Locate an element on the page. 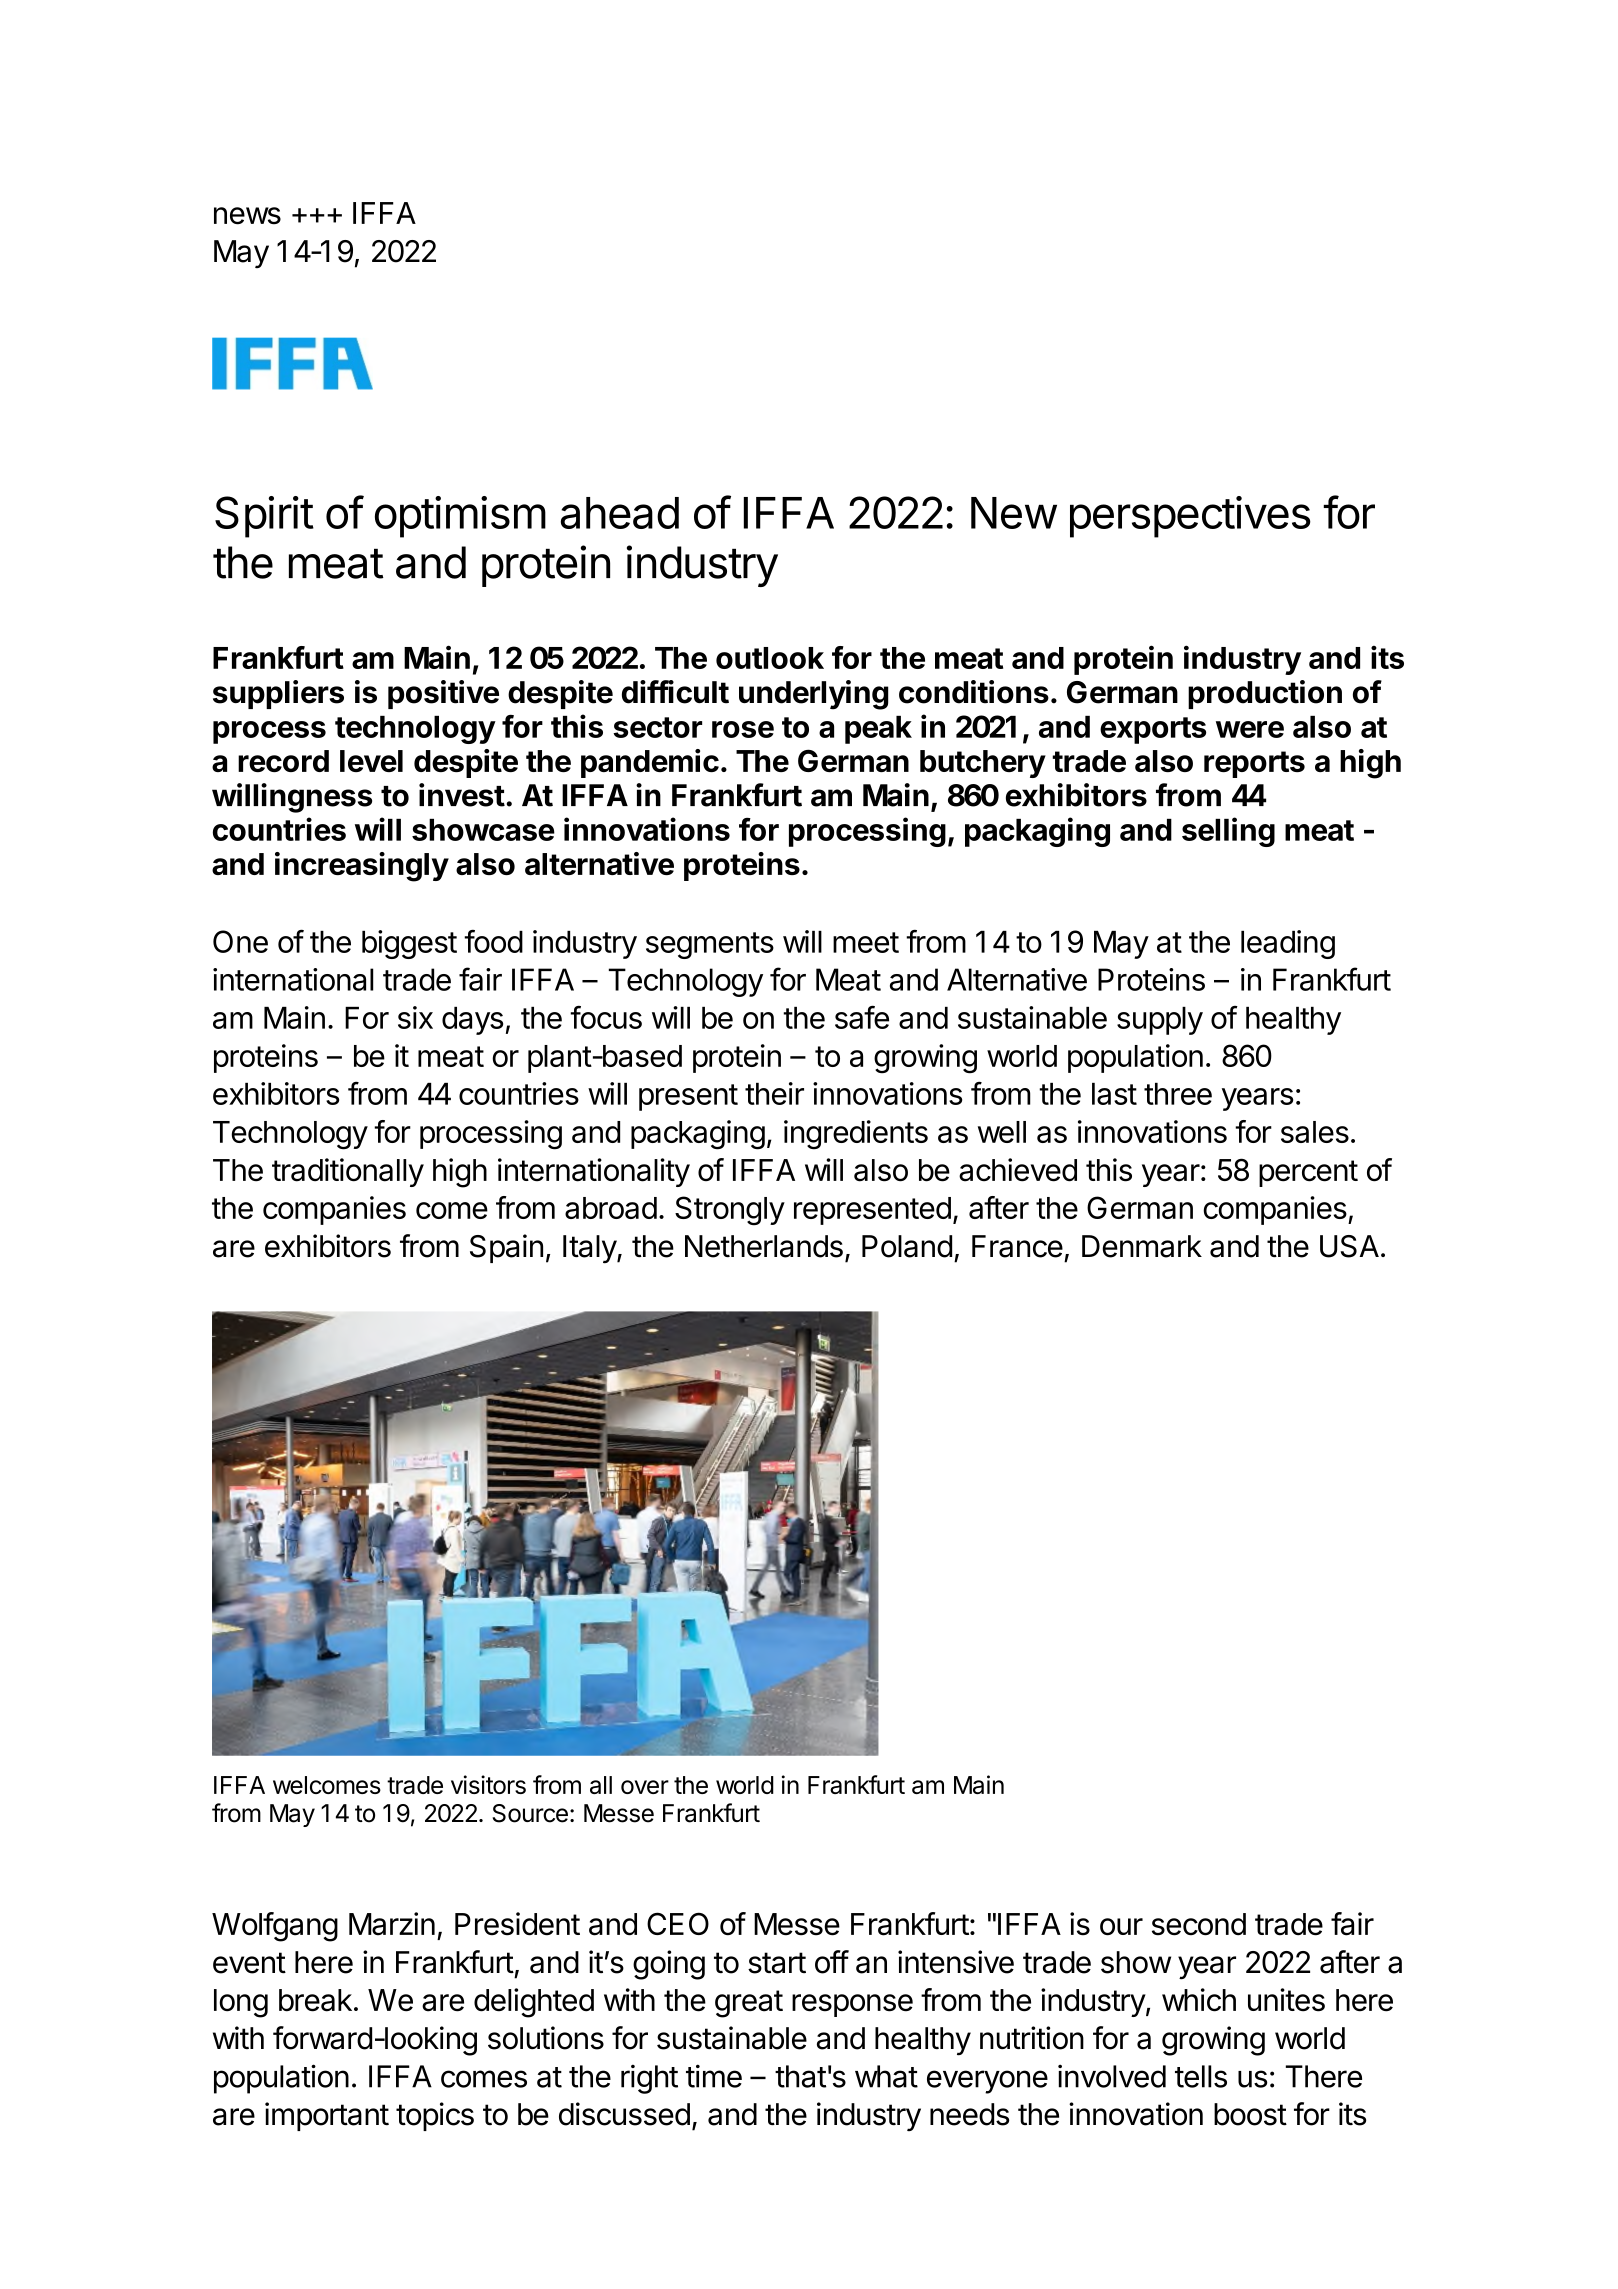  news is located at coordinates (247, 216).
